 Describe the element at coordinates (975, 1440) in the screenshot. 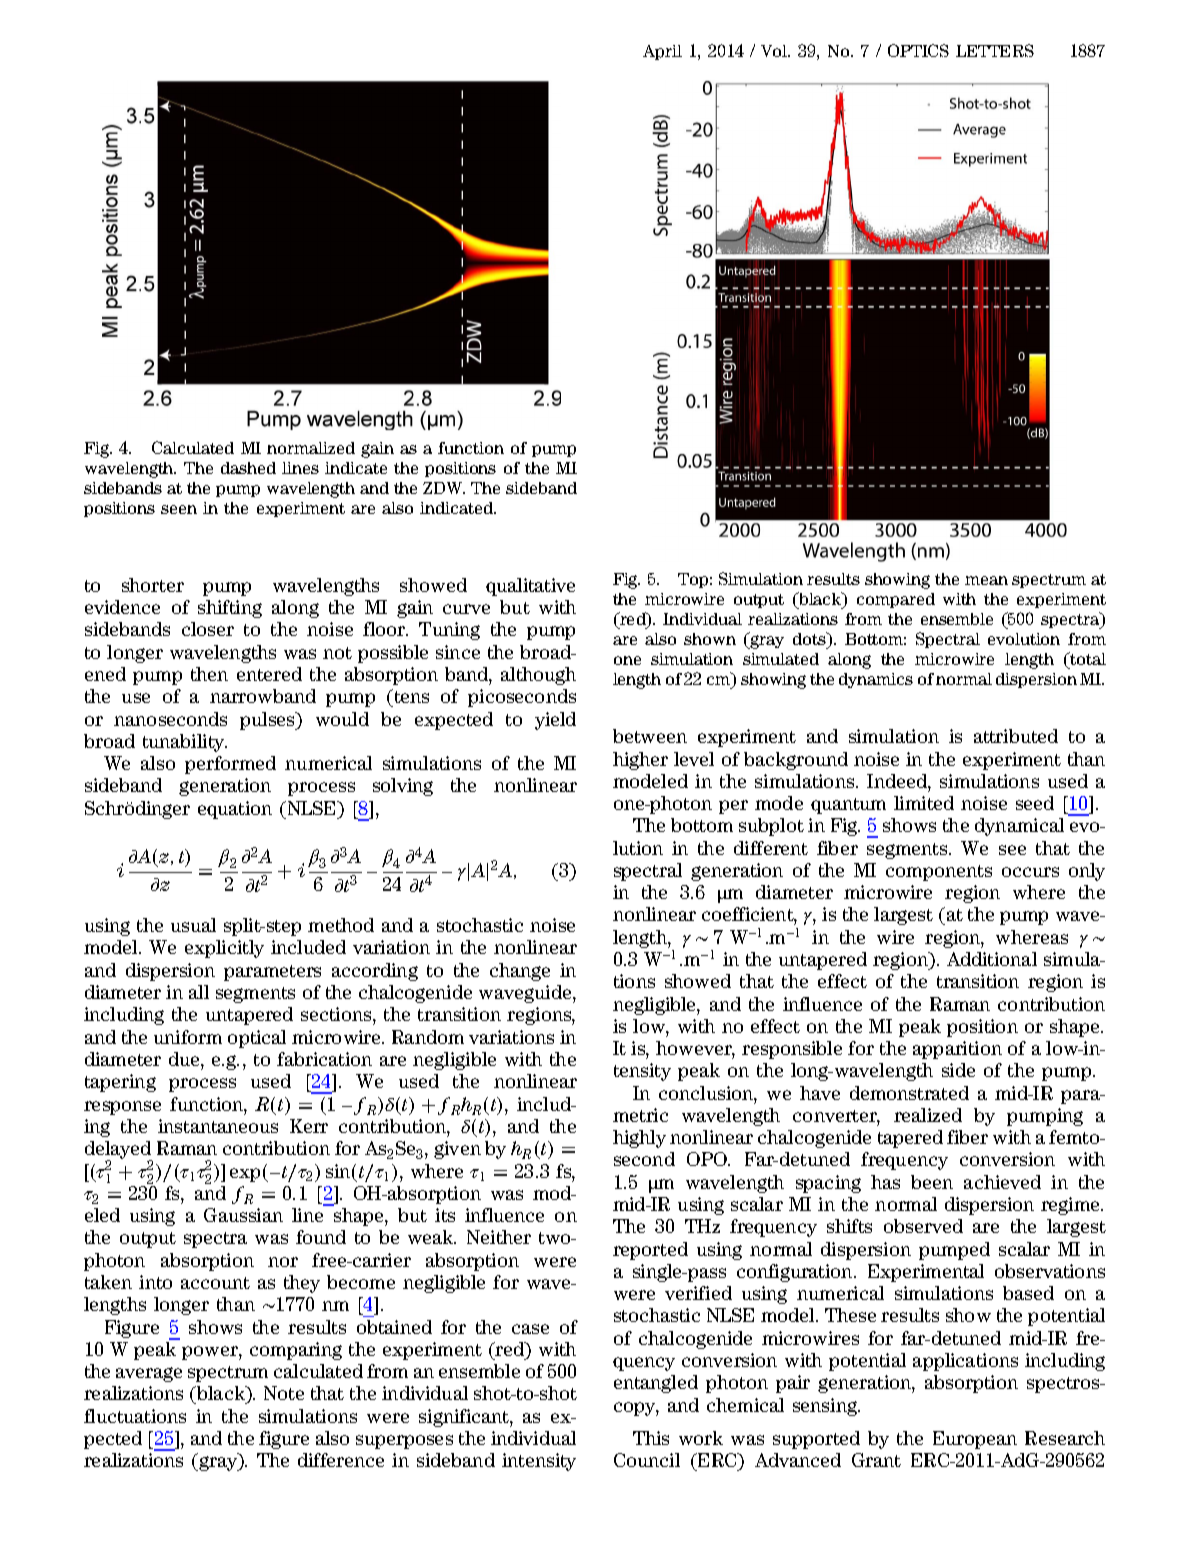

I see `European` at that location.
